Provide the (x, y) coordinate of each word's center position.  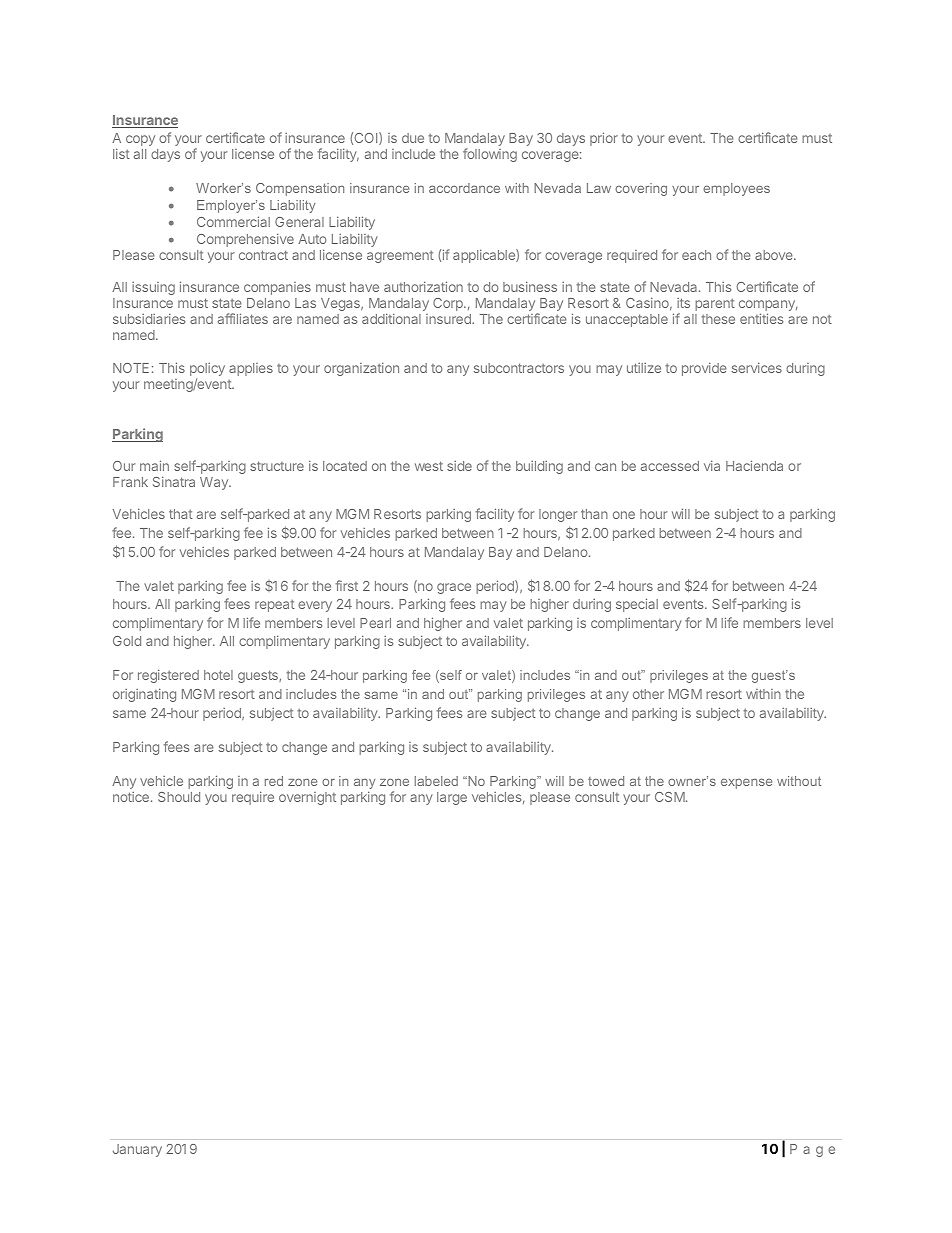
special (637, 605)
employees (736, 189)
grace (454, 588)
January (137, 1150)
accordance (464, 188)
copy (140, 140)
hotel (218, 675)
